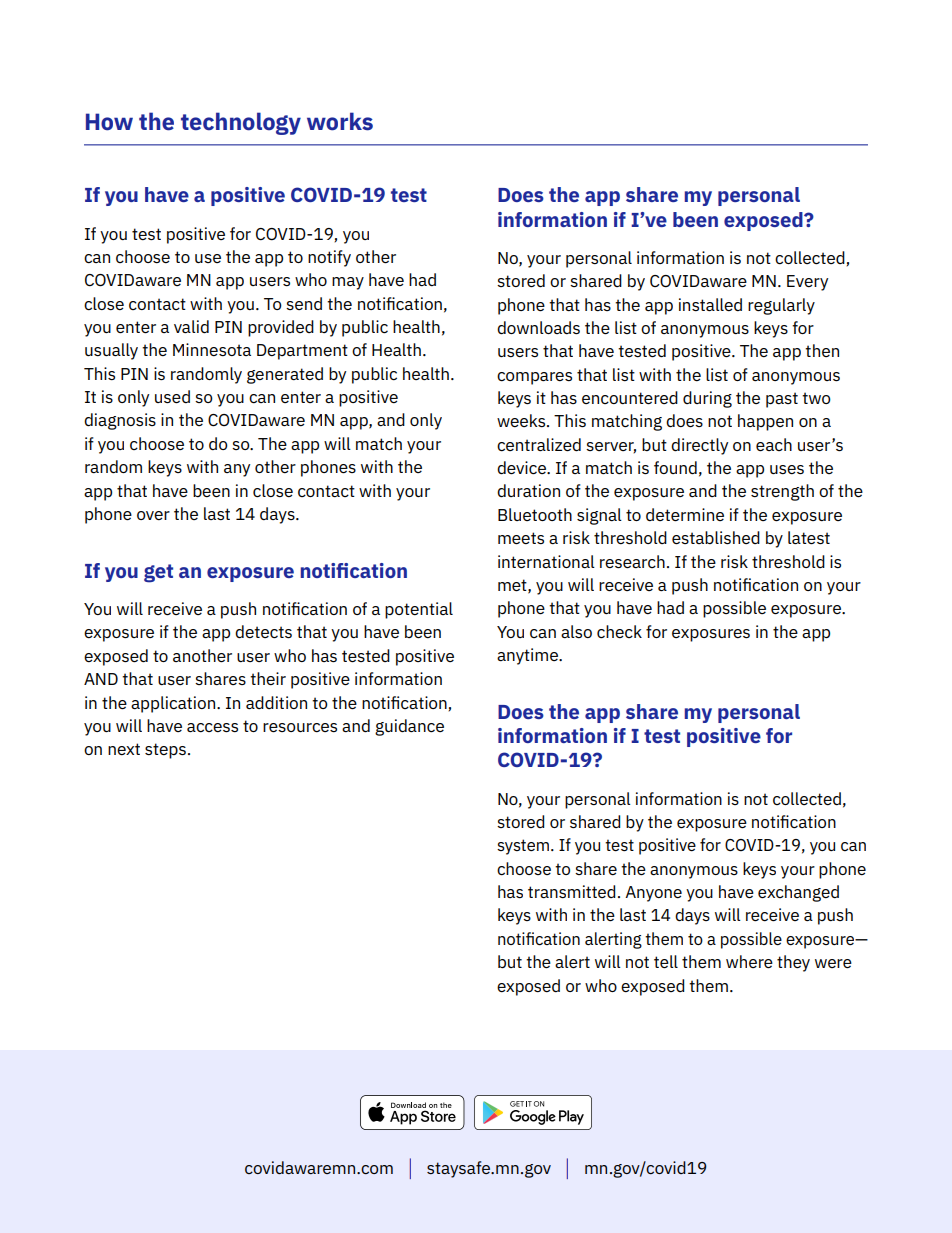 The height and width of the image is (1233, 952). What do you see at coordinates (807, 283) in the image?
I see `Every` at bounding box center [807, 283].
